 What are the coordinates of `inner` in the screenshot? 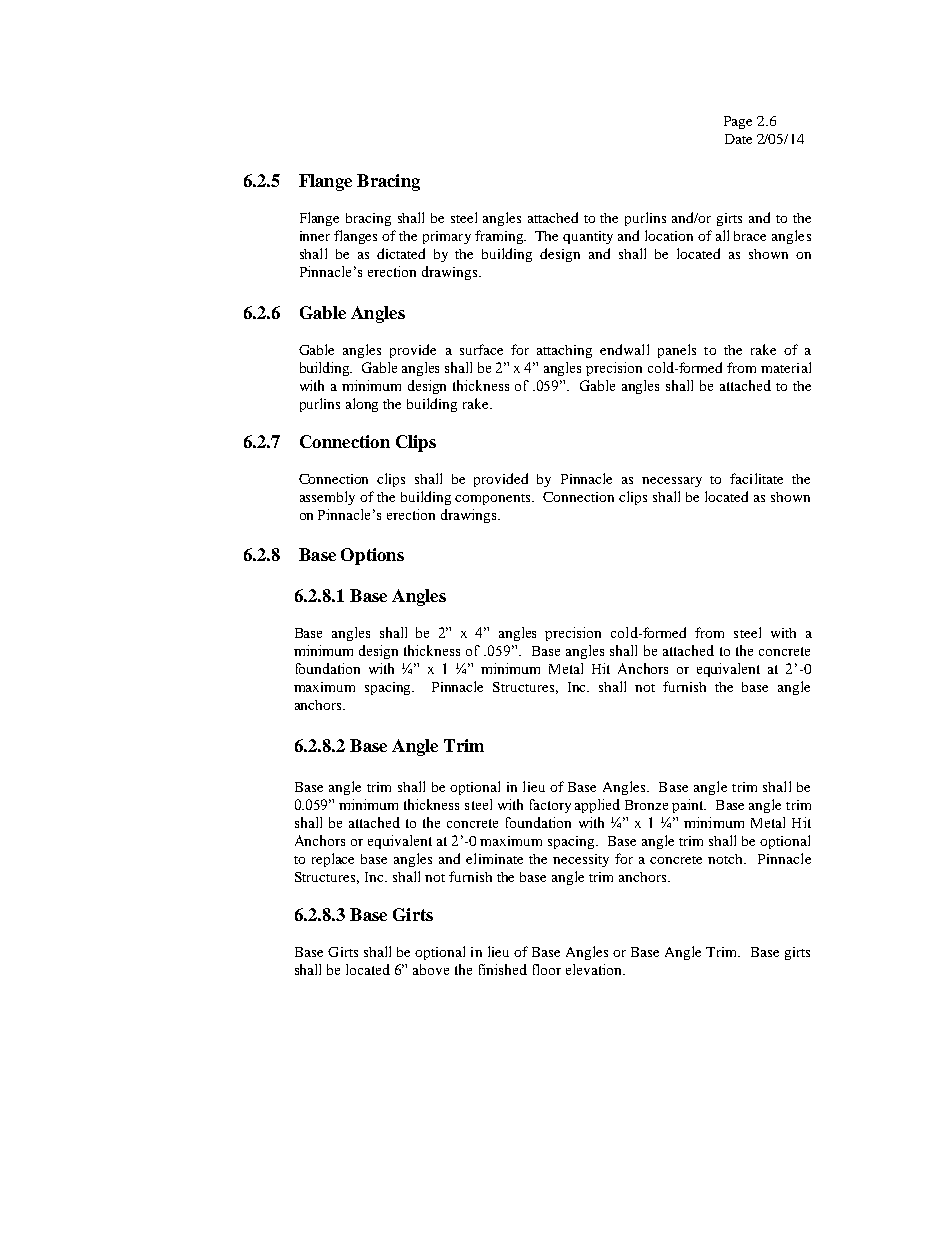 It's located at (315, 236).
